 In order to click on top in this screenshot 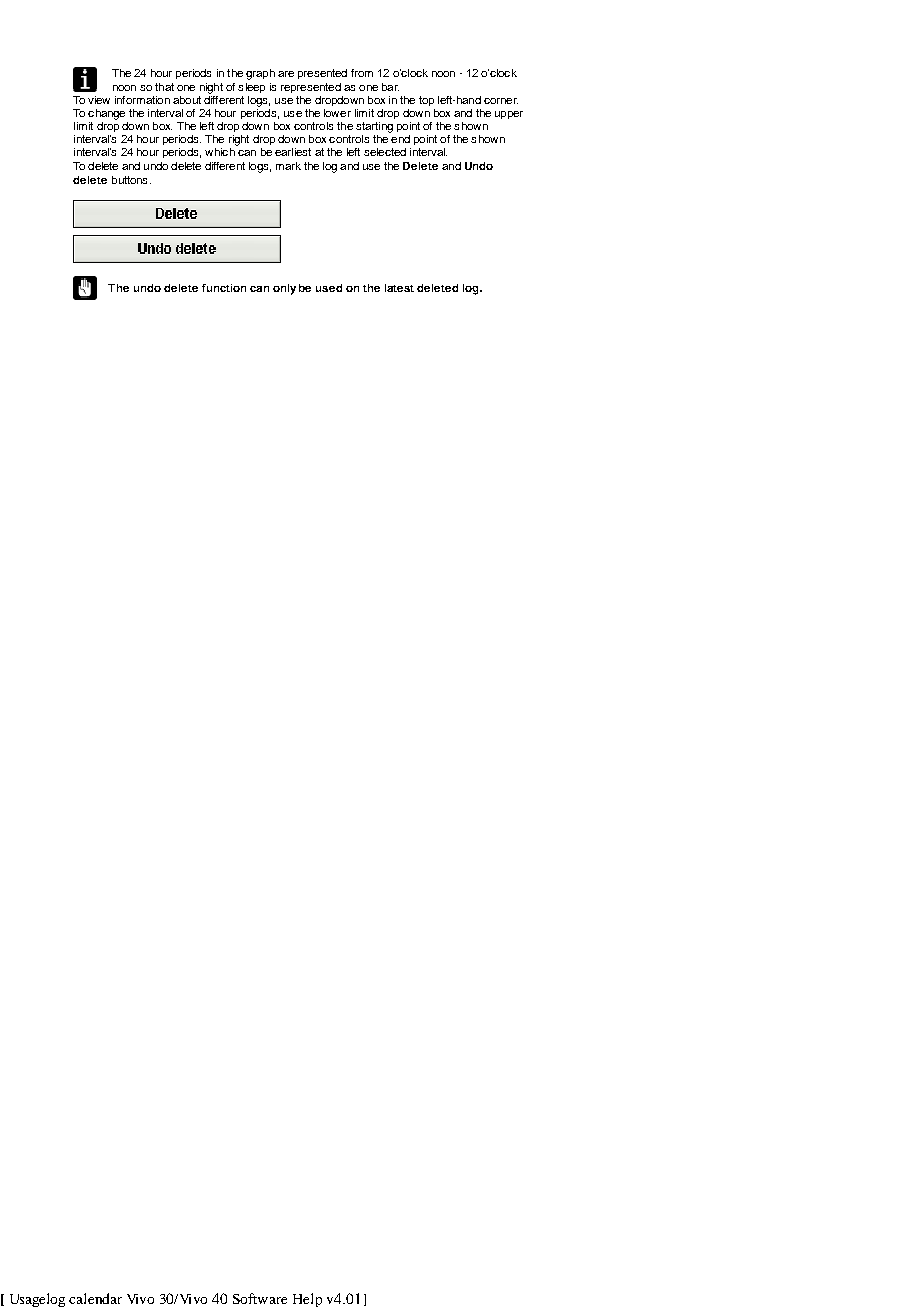, I will do `click(426, 101)`.
